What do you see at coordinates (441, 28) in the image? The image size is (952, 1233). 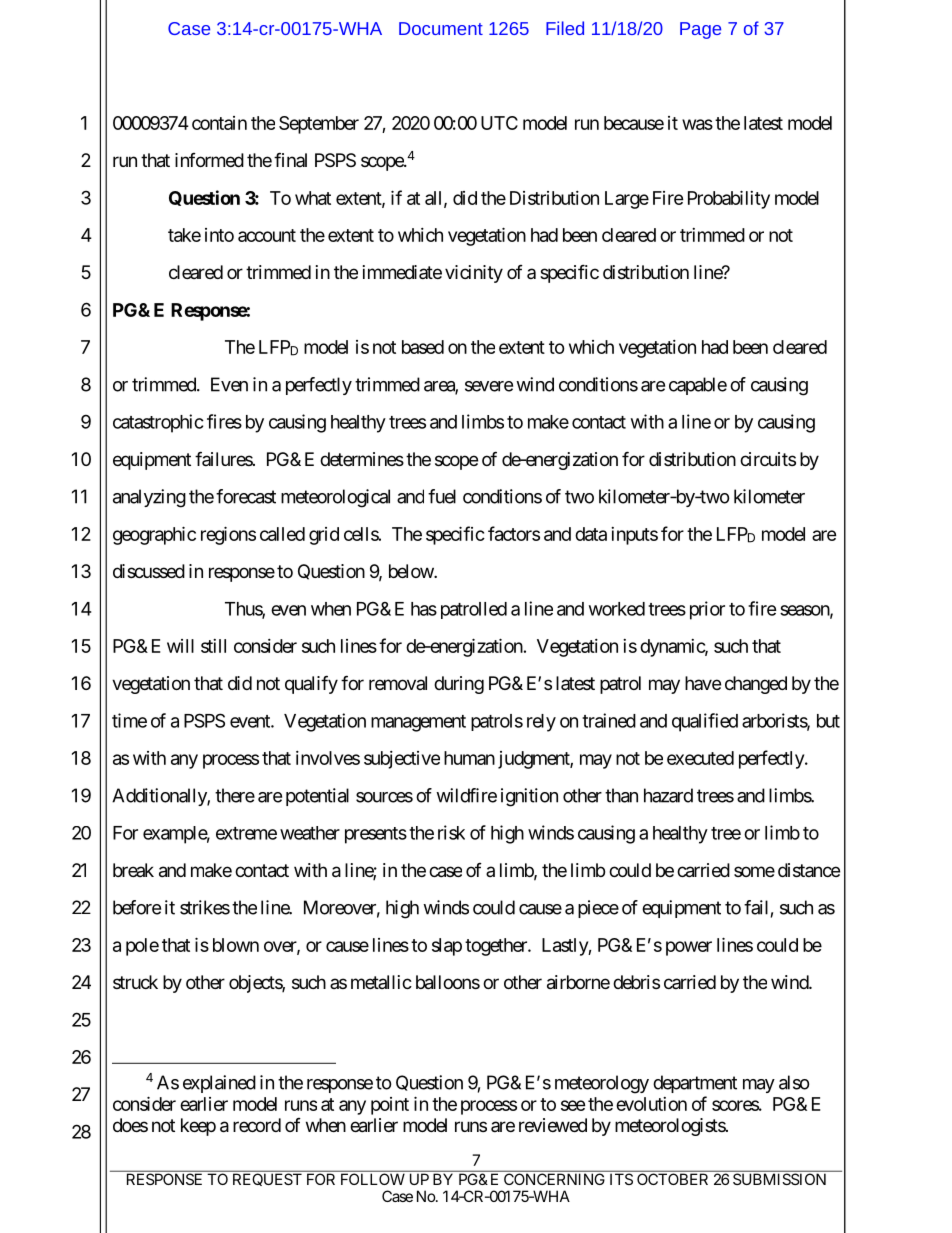 I see `Document` at bounding box center [441, 28].
